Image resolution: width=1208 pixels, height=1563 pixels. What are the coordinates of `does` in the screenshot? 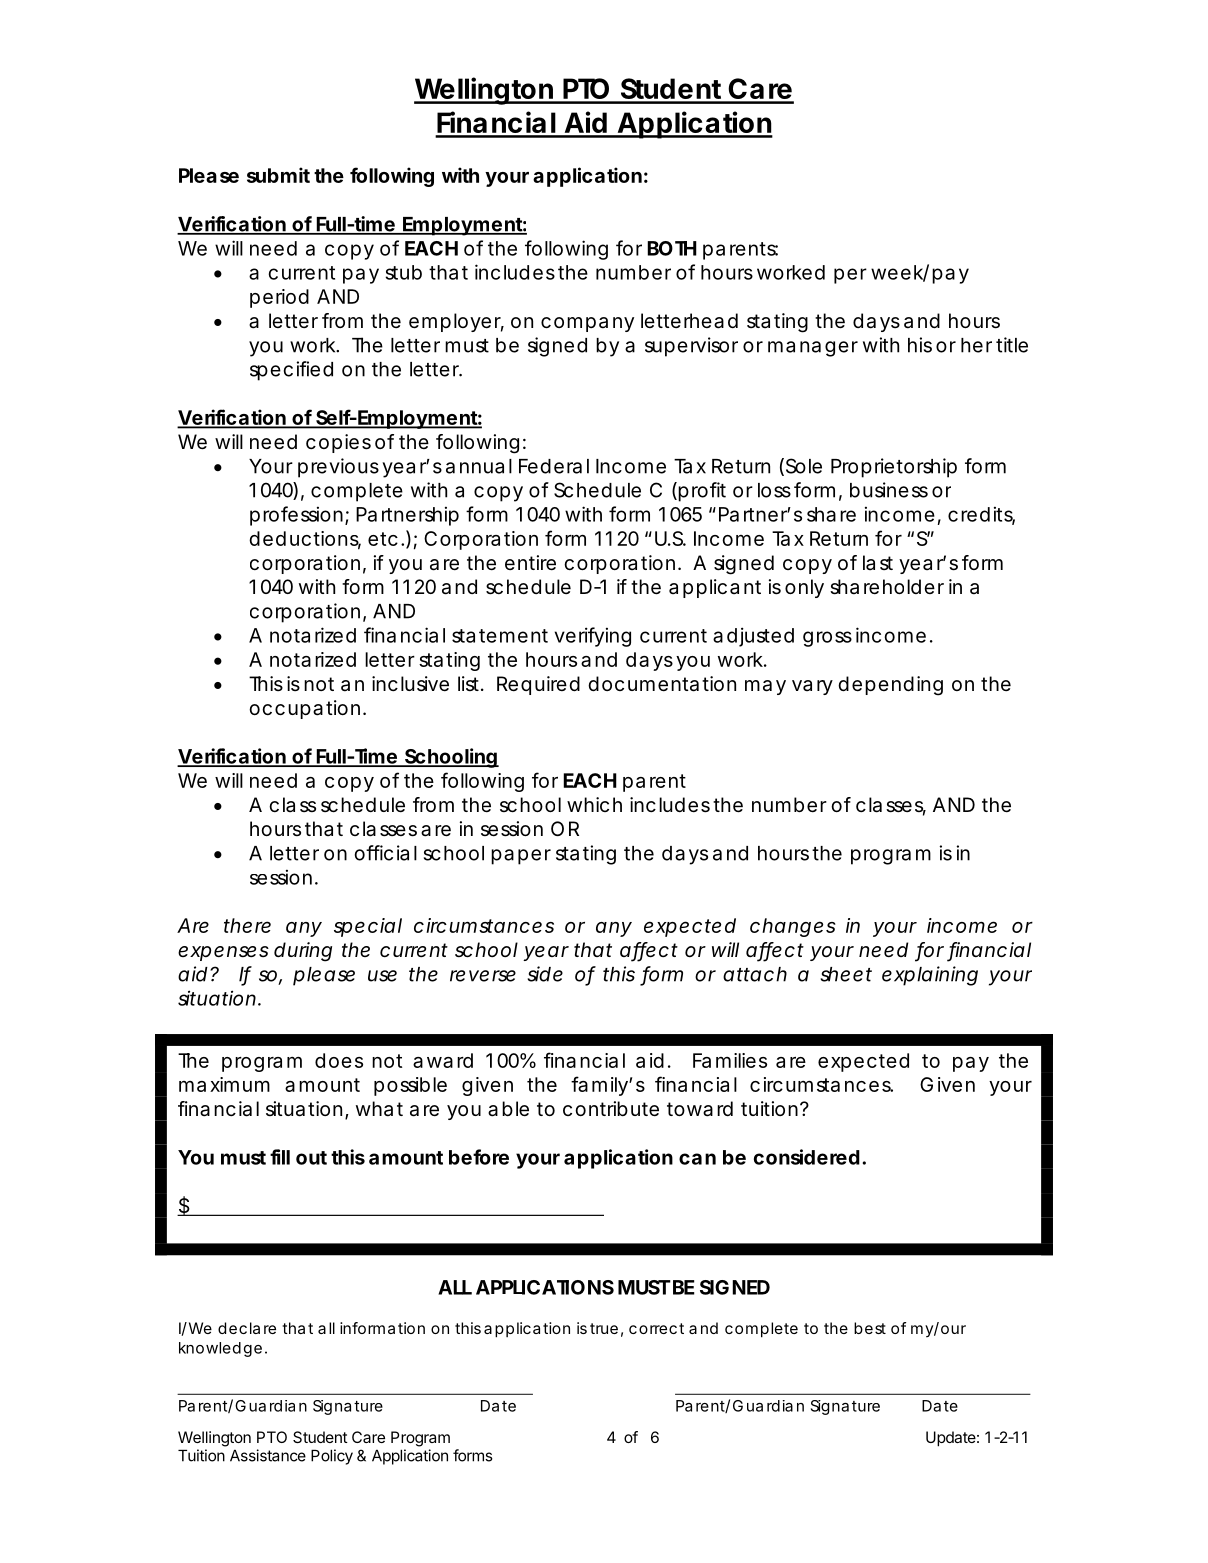 It's located at (339, 1060).
